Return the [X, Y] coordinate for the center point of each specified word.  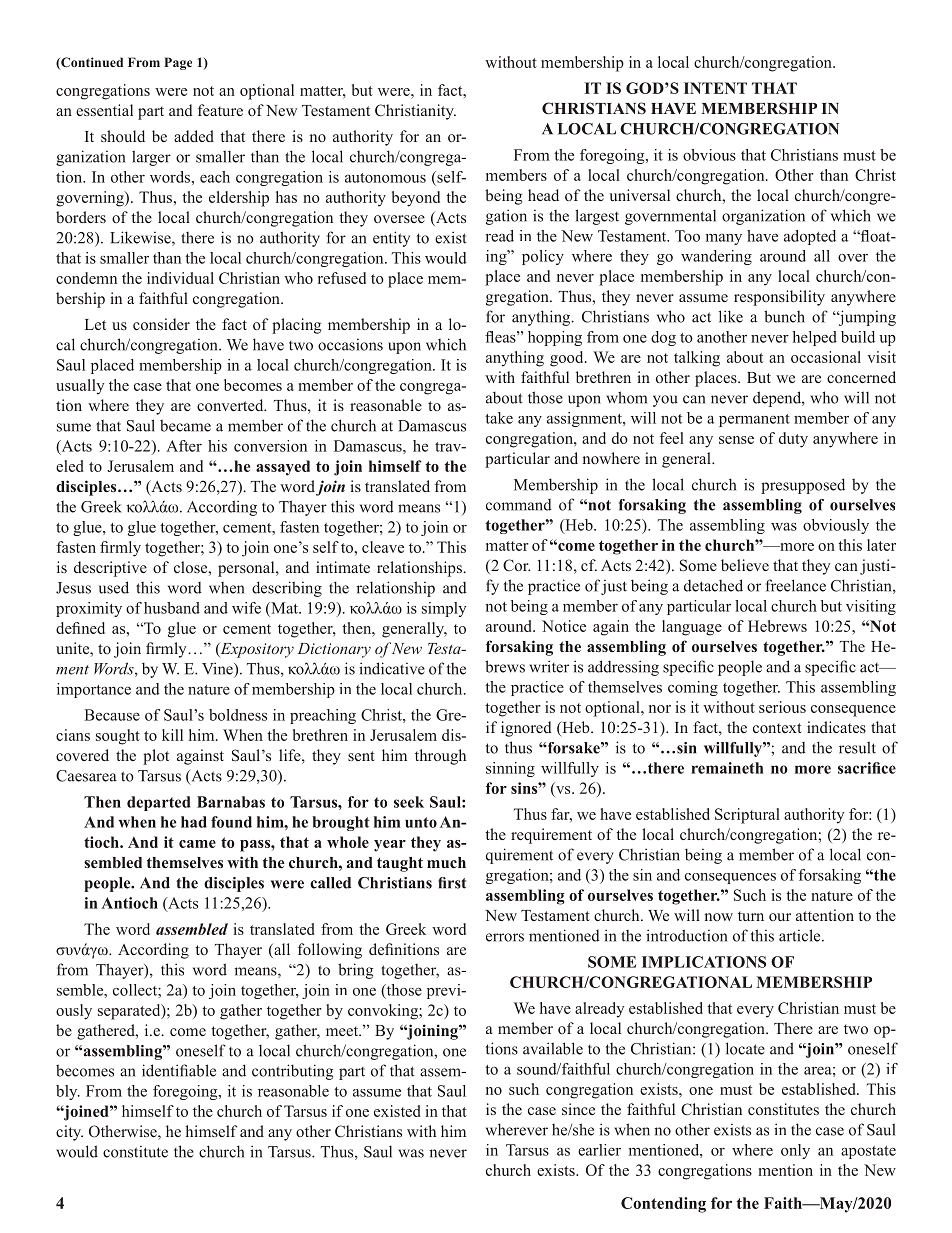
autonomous [385, 178]
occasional [826, 357]
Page [178, 63]
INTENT [715, 88]
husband [172, 608]
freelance [796, 585]
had [194, 822]
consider [161, 324]
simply [444, 609]
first [452, 883]
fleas [501, 337]
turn [751, 916]
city [69, 1133]
